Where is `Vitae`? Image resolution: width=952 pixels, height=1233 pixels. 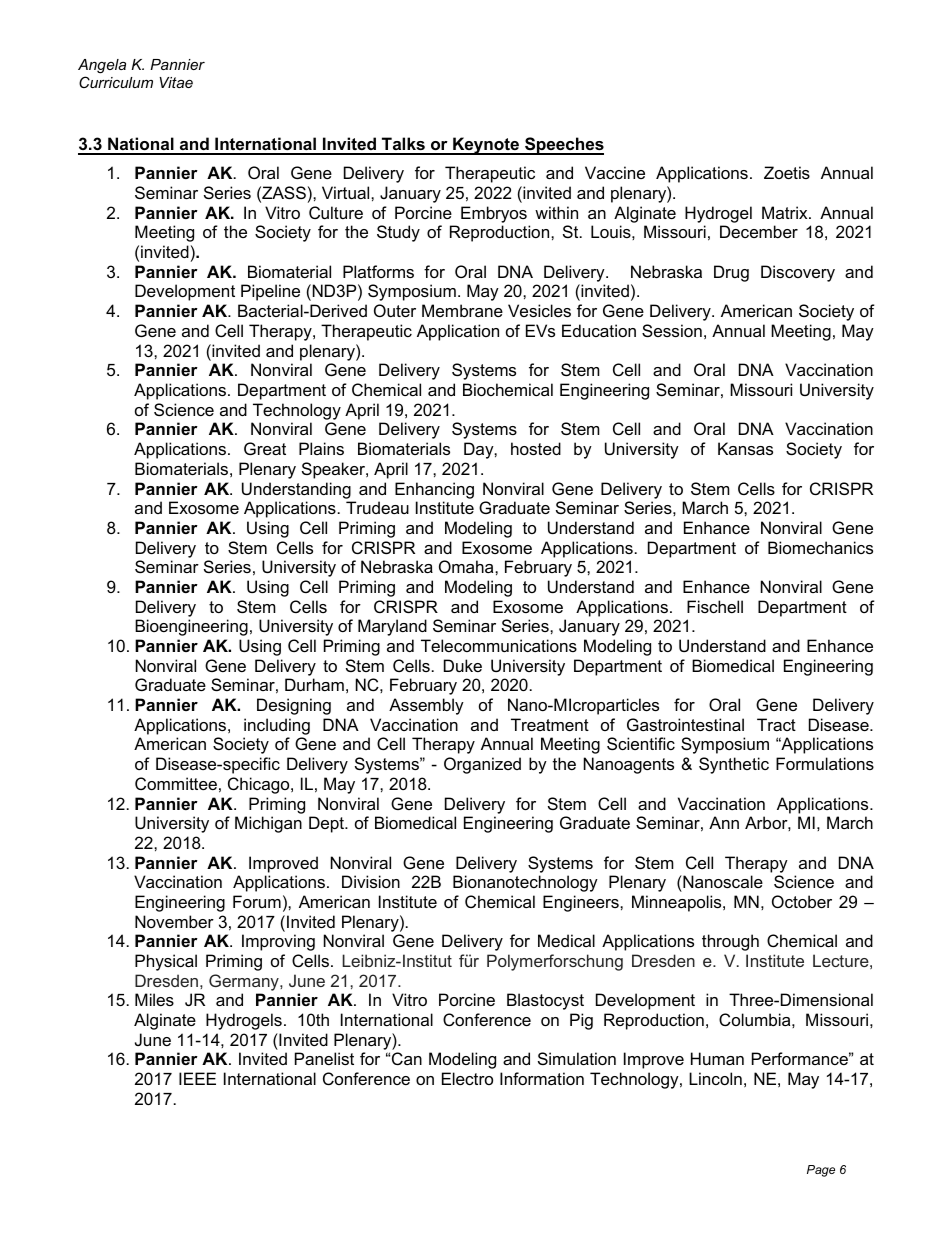 Vitae is located at coordinates (176, 82).
